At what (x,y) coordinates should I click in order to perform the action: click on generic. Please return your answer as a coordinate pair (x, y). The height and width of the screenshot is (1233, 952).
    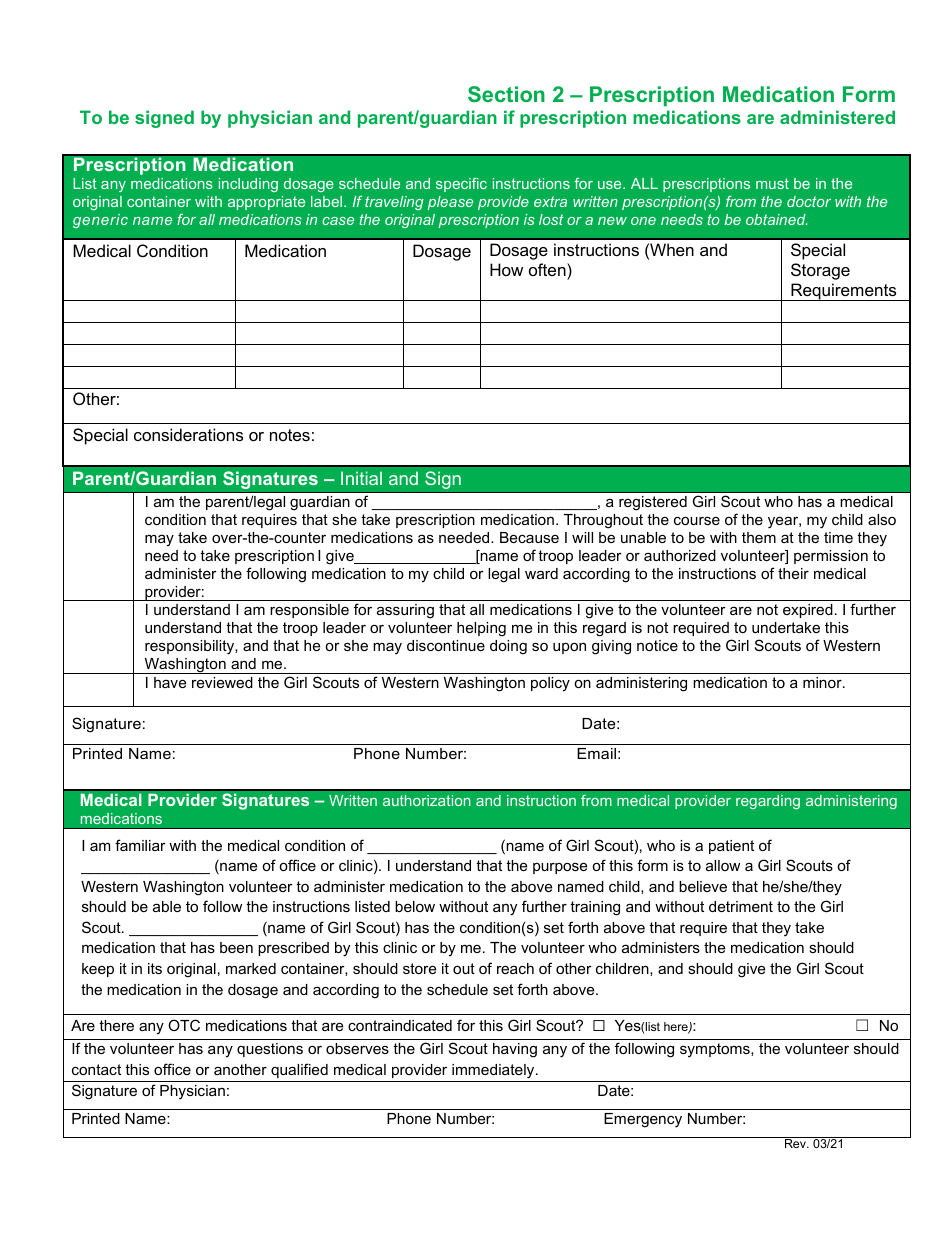
    Looking at the image, I should click on (100, 221).
